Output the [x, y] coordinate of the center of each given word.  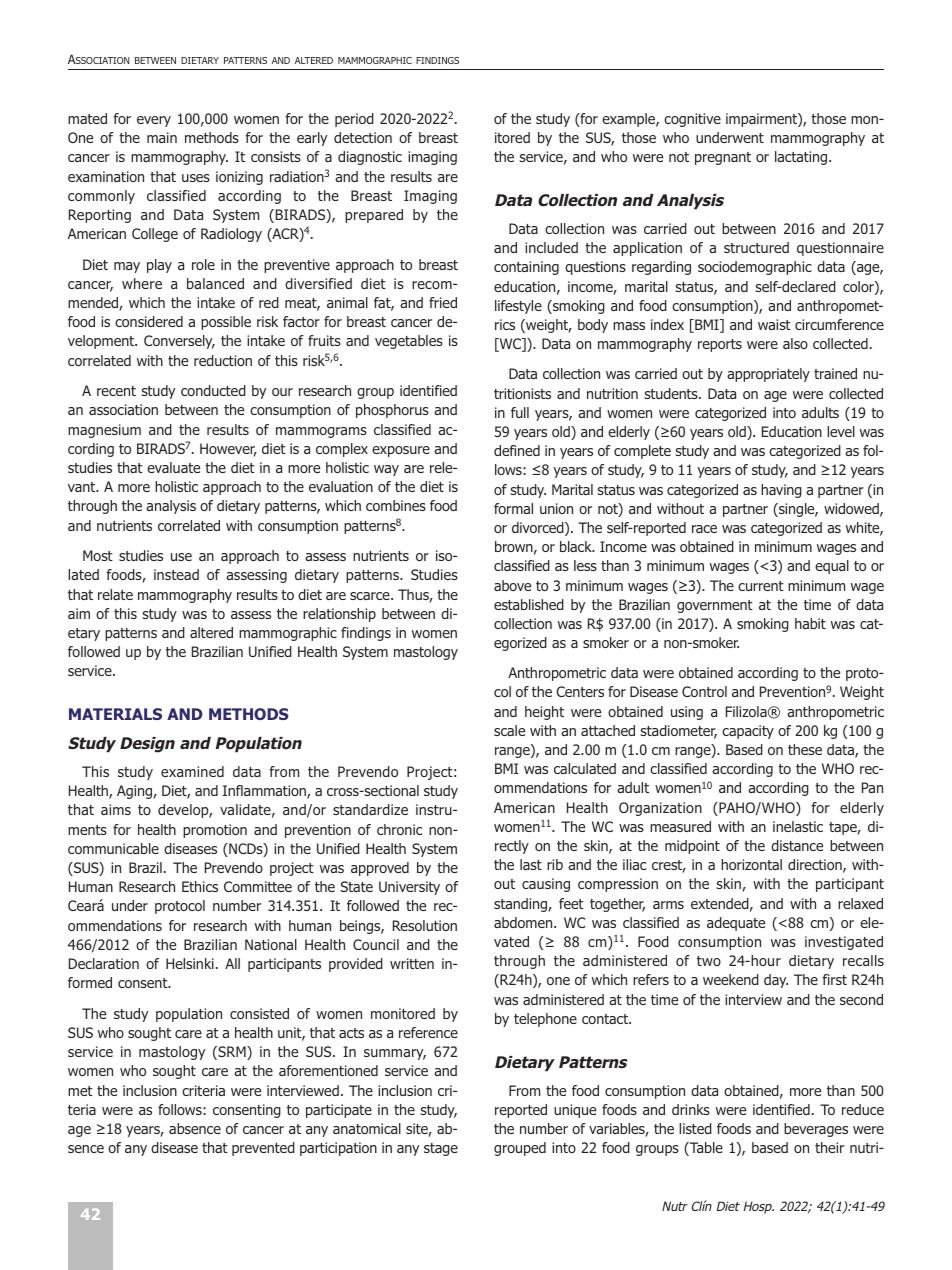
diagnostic [370, 158]
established [529, 604]
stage [441, 1149]
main [162, 137]
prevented [263, 1149]
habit [810, 623]
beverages [816, 1130]
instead [176, 574]
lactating [802, 158]
